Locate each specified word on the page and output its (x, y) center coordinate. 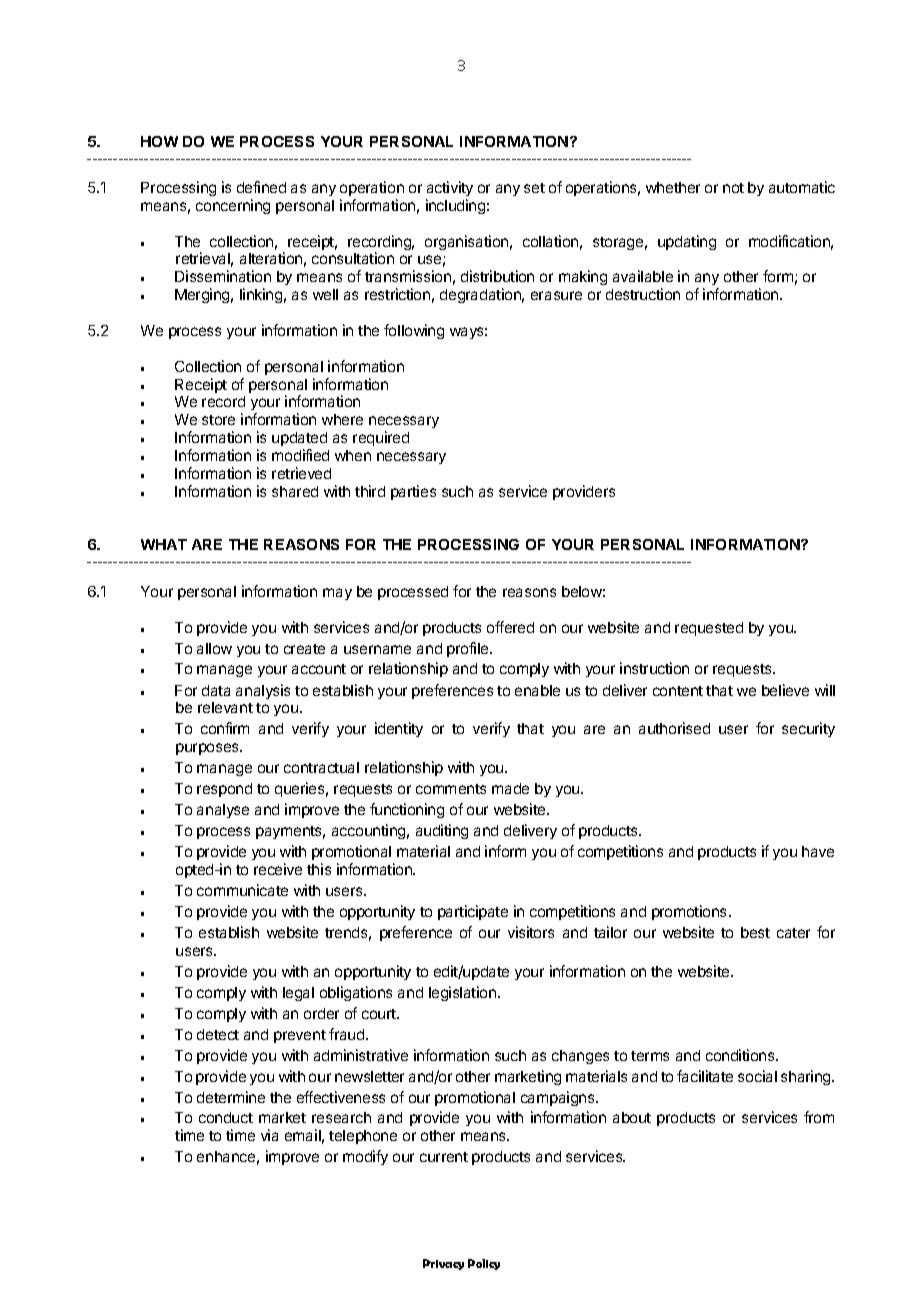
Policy (484, 1264)
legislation (462, 993)
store (218, 420)
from (819, 1117)
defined (261, 187)
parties (413, 492)
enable (537, 690)
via (269, 1135)
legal (298, 994)
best (755, 932)
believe (785, 690)
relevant (225, 707)
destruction (643, 294)
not (733, 188)
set (534, 188)
